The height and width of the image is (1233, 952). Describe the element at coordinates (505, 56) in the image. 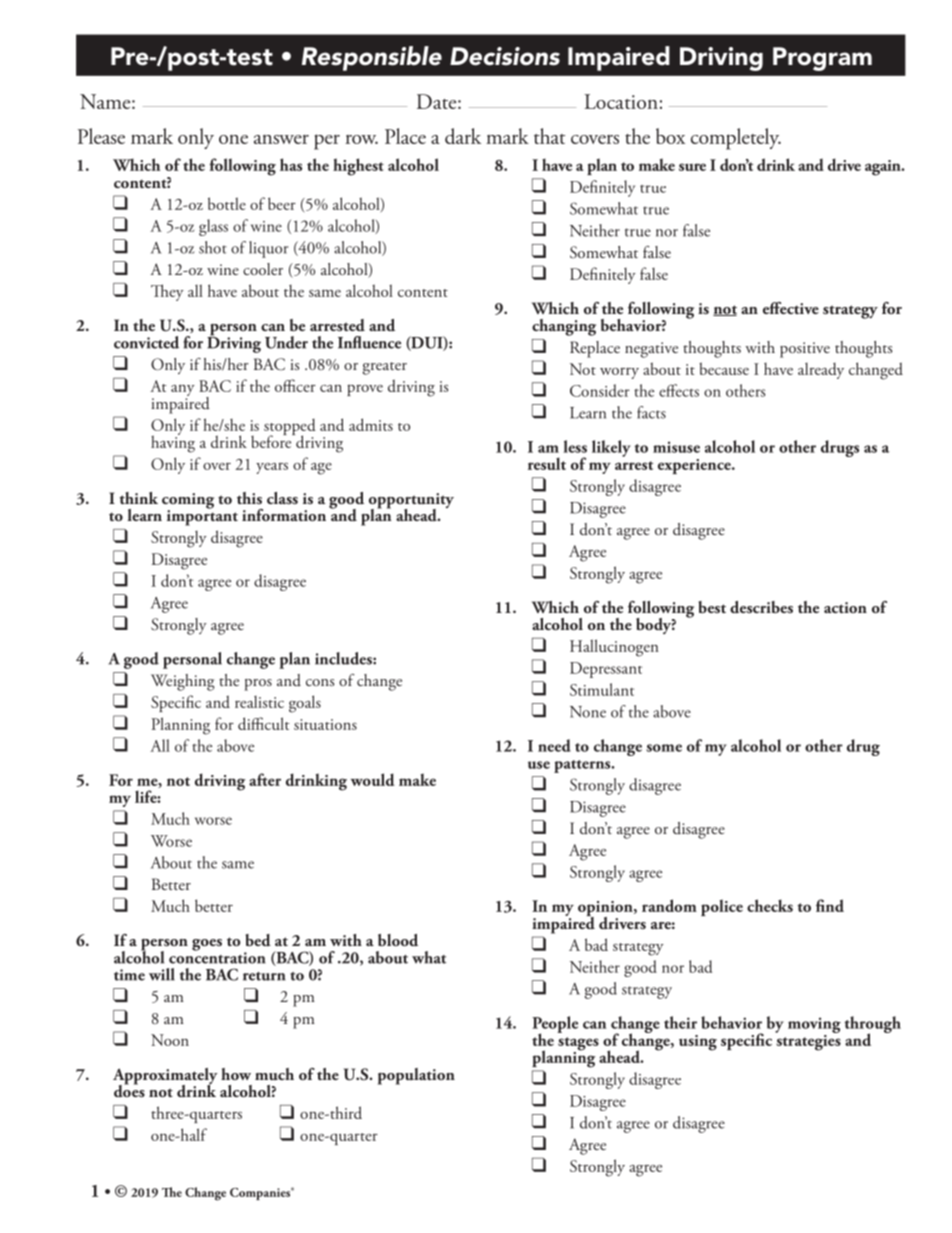

I see `Decisions` at that location.
